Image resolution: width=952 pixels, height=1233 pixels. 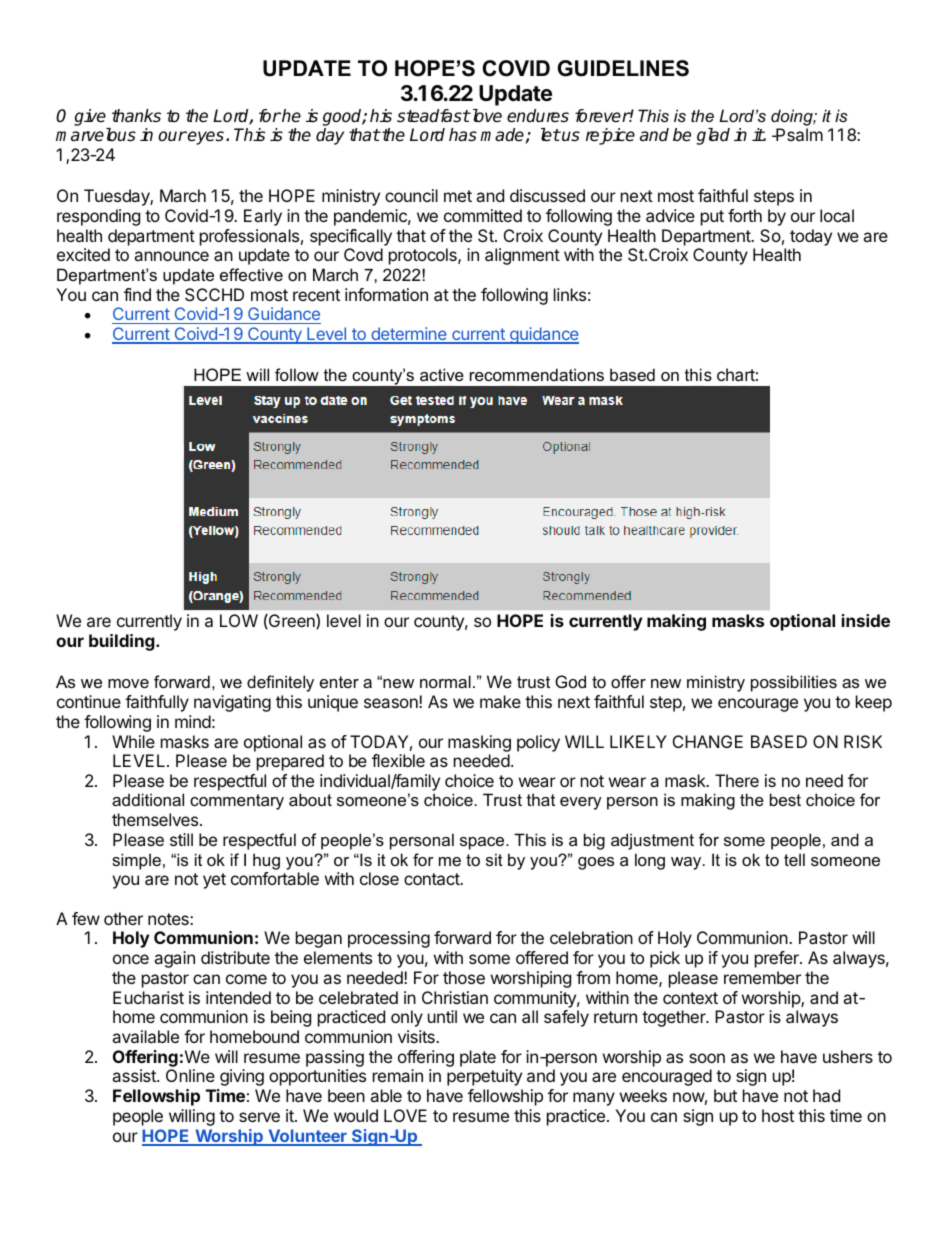 What do you see at coordinates (866, 620) in the screenshot?
I see `inside` at bounding box center [866, 620].
